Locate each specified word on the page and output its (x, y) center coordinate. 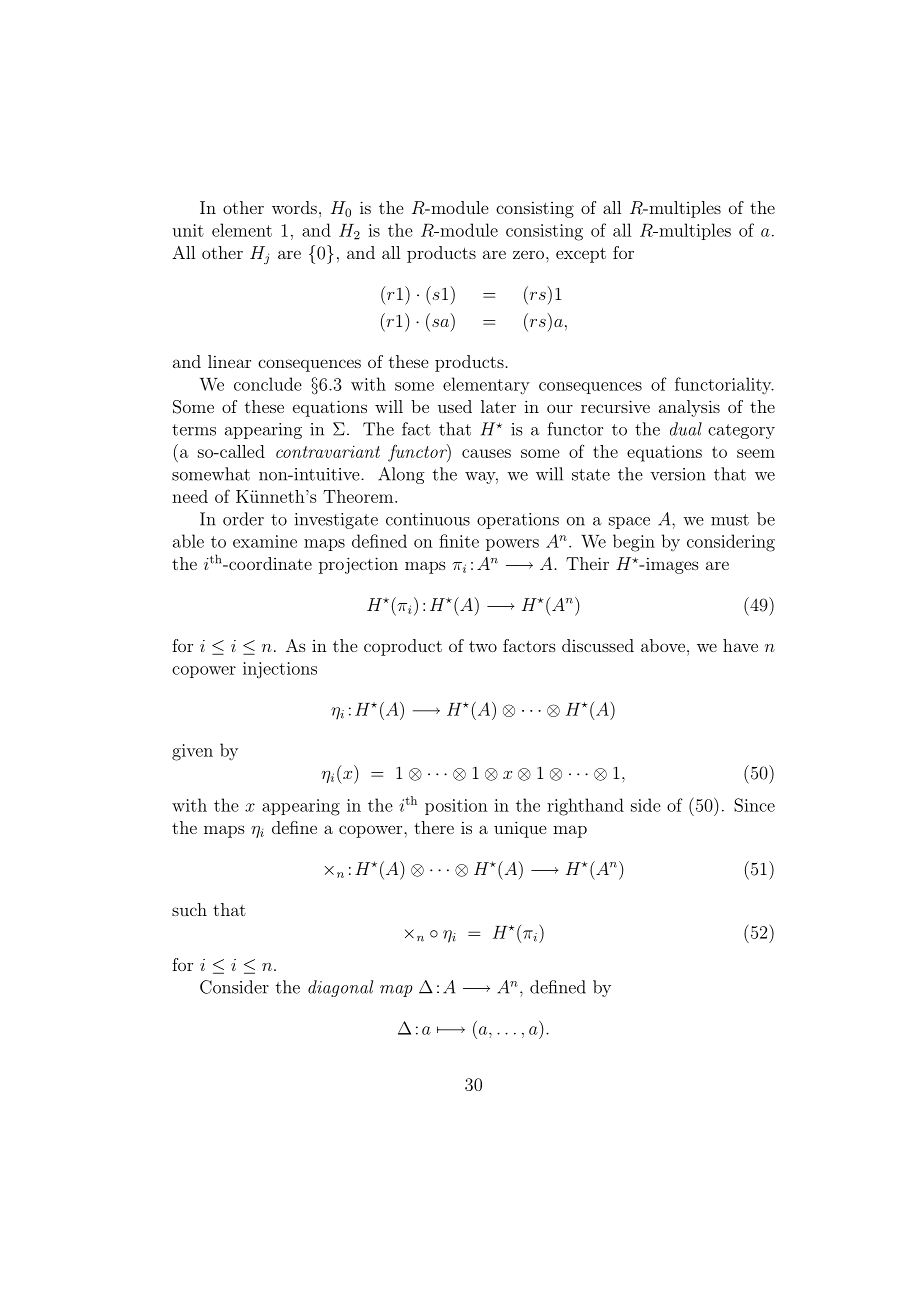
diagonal (340, 988)
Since (754, 805)
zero (530, 254)
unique (520, 829)
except (581, 255)
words (294, 207)
